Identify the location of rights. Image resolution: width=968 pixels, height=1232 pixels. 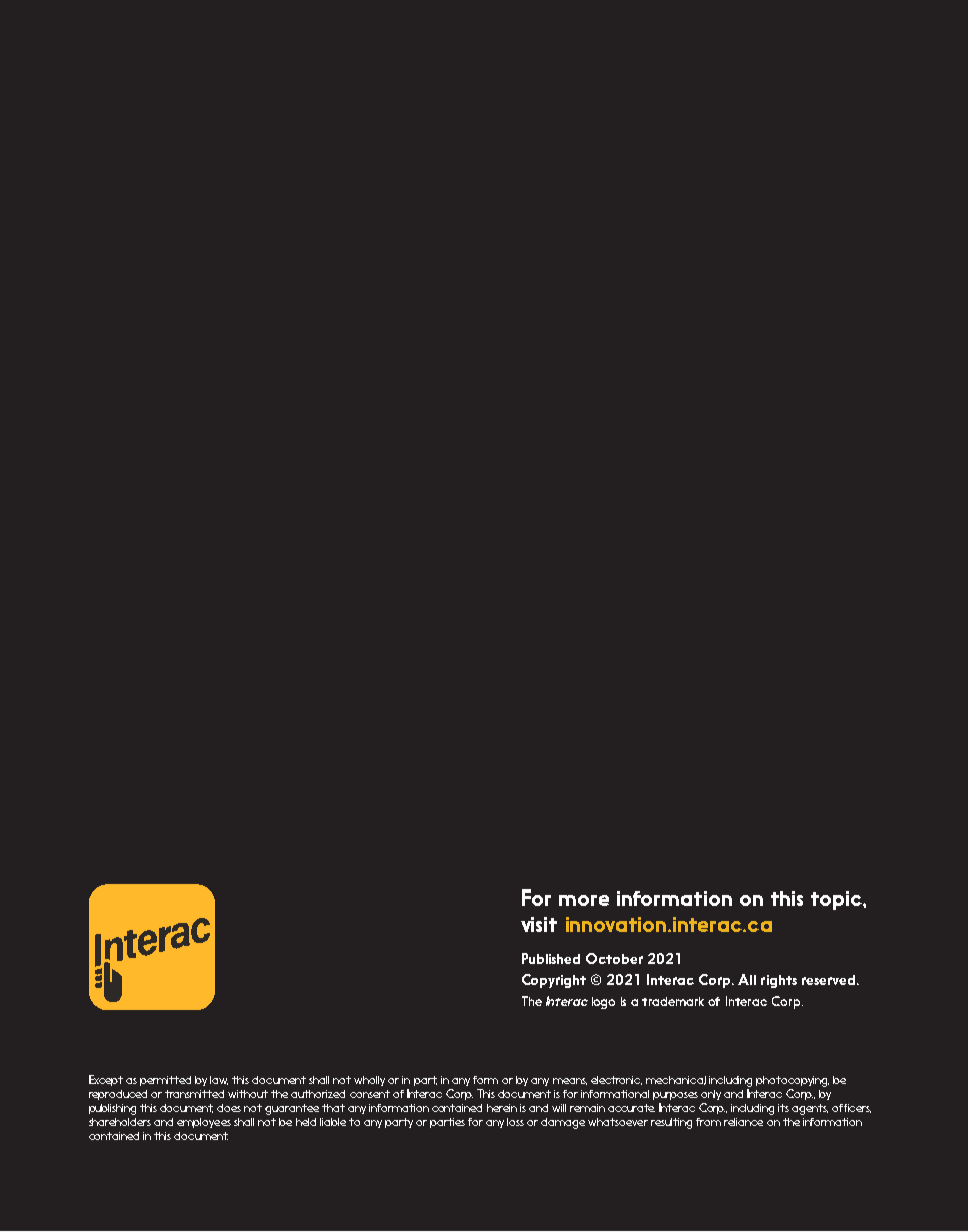
(779, 981).
